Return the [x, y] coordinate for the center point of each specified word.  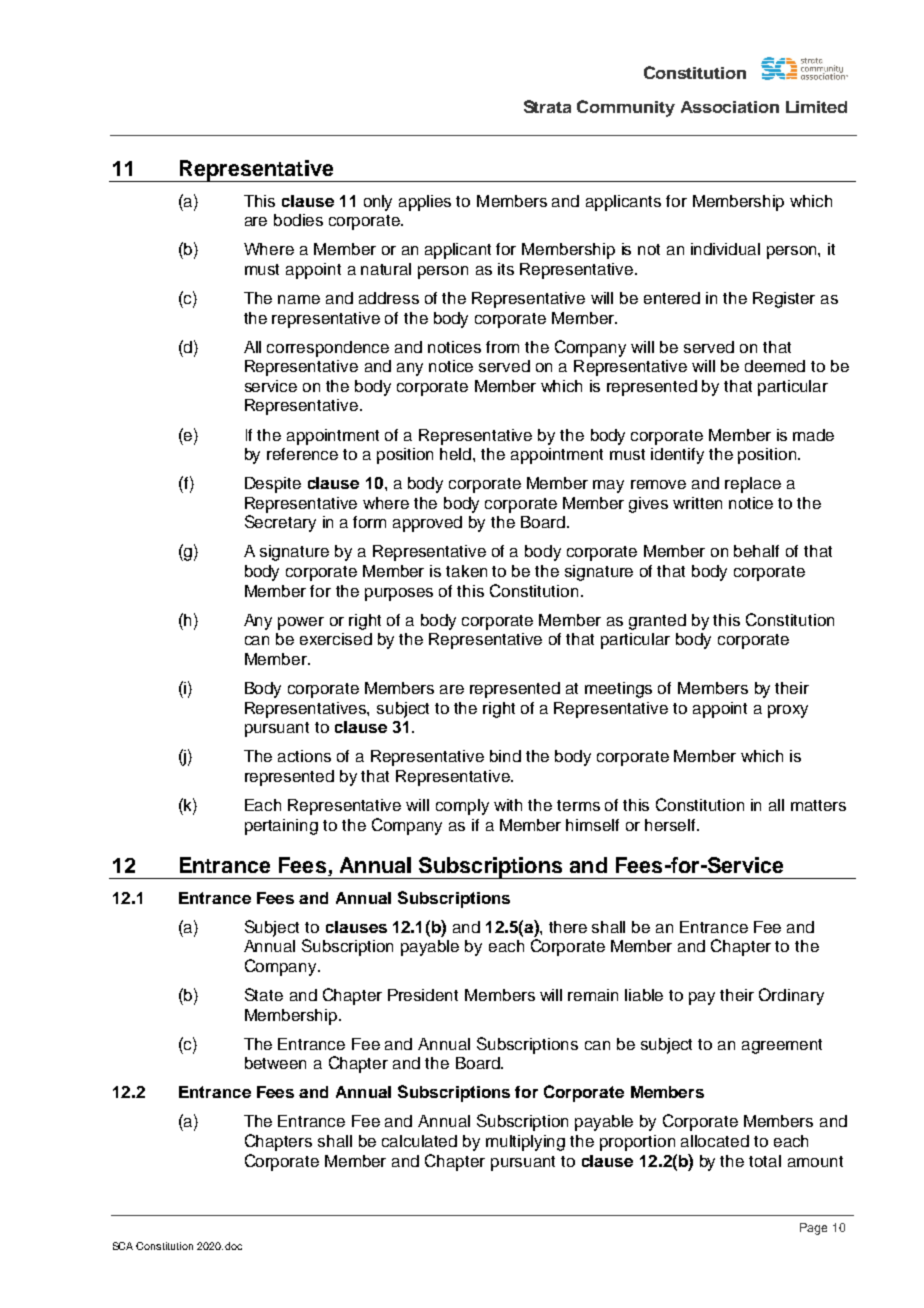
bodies [298, 220]
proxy [788, 711]
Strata [547, 106]
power [301, 623]
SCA [123, 1246]
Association [730, 107]
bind [505, 756]
